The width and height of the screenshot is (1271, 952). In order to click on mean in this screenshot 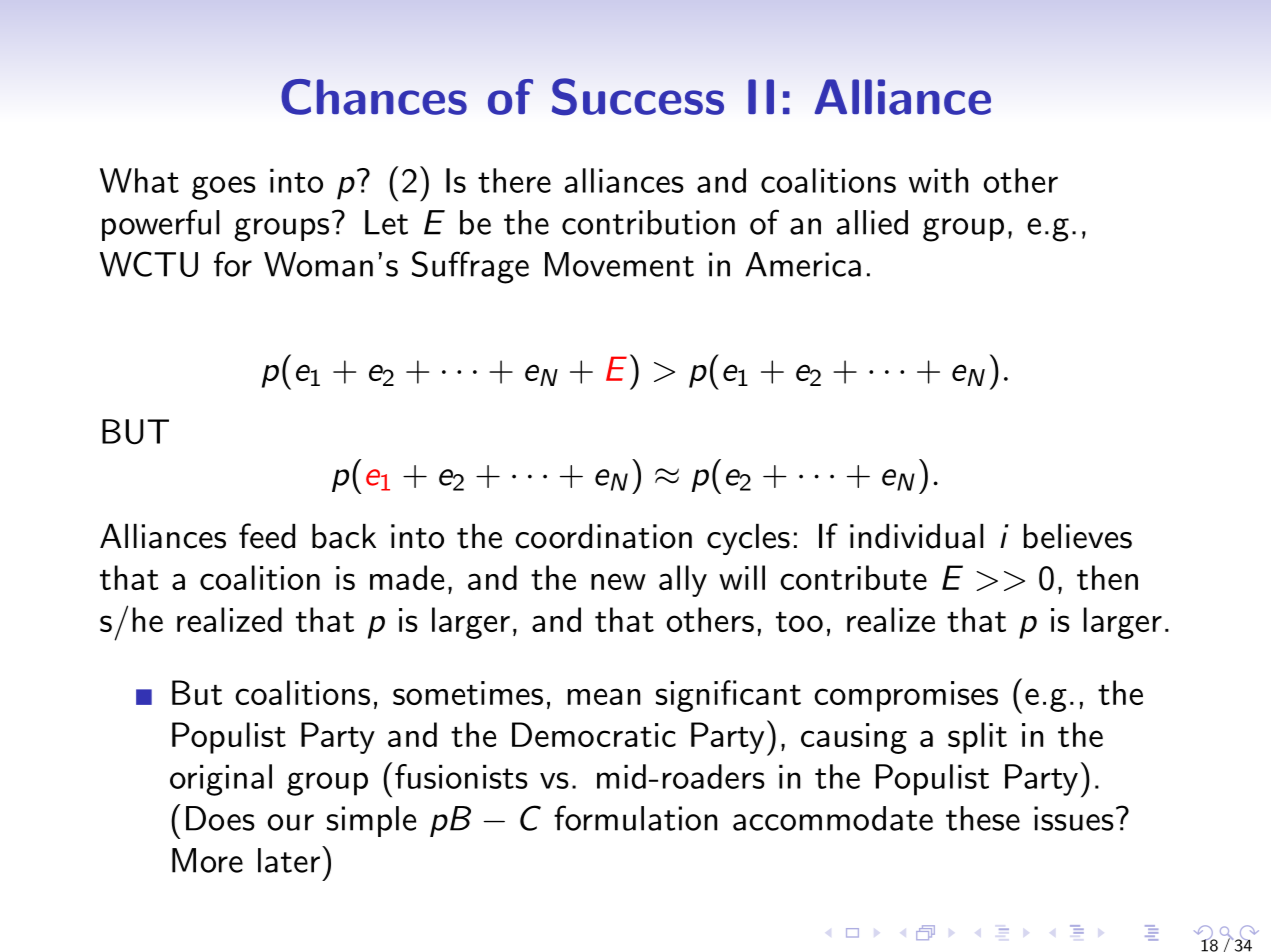, I will do `click(604, 696)`.
